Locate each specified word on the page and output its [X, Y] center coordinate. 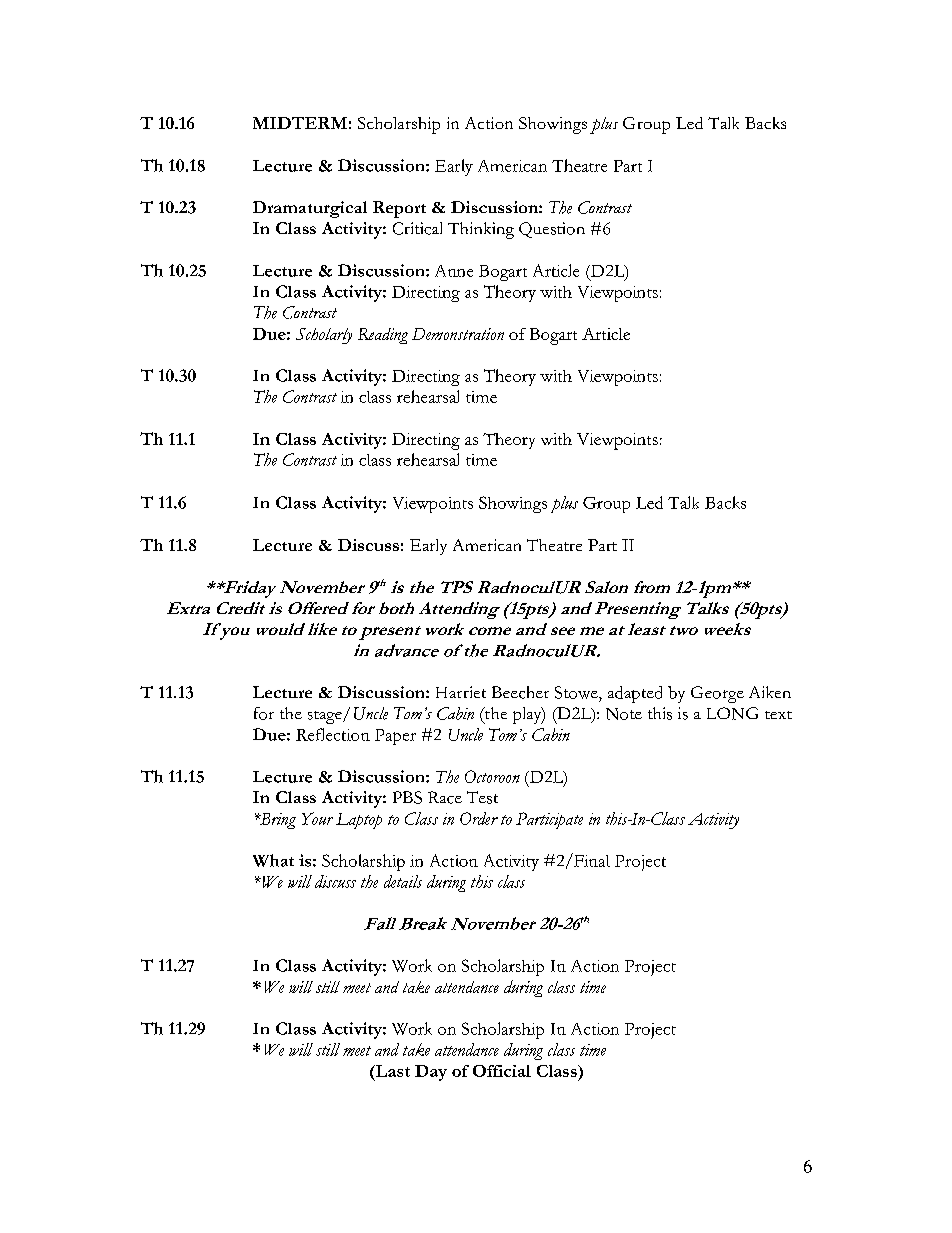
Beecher [520, 692]
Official [502, 1071]
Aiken [770, 692]
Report [399, 209]
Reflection [333, 734]
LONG [732, 713]
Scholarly [324, 336]
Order [479, 818]
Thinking [481, 230]
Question [552, 230]
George [717, 694]
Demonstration [458, 334]
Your [317, 818]
